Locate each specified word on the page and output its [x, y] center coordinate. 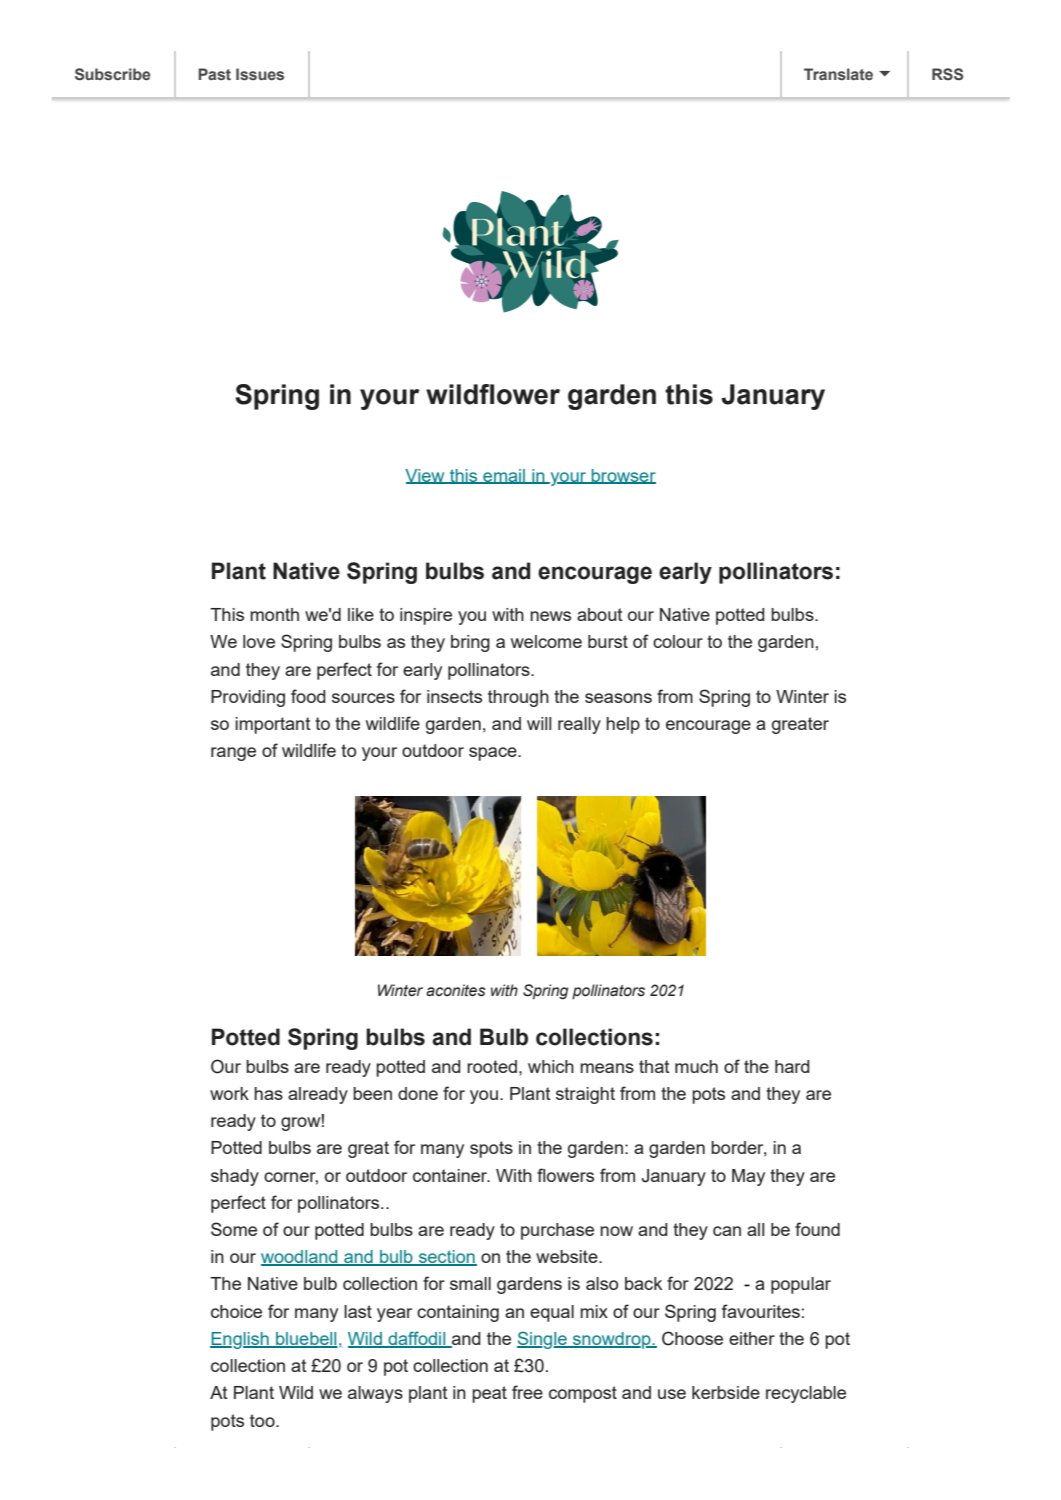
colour [678, 641]
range [233, 754]
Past [214, 74]
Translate [838, 74]
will [539, 723]
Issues [260, 74]
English [240, 1340]
